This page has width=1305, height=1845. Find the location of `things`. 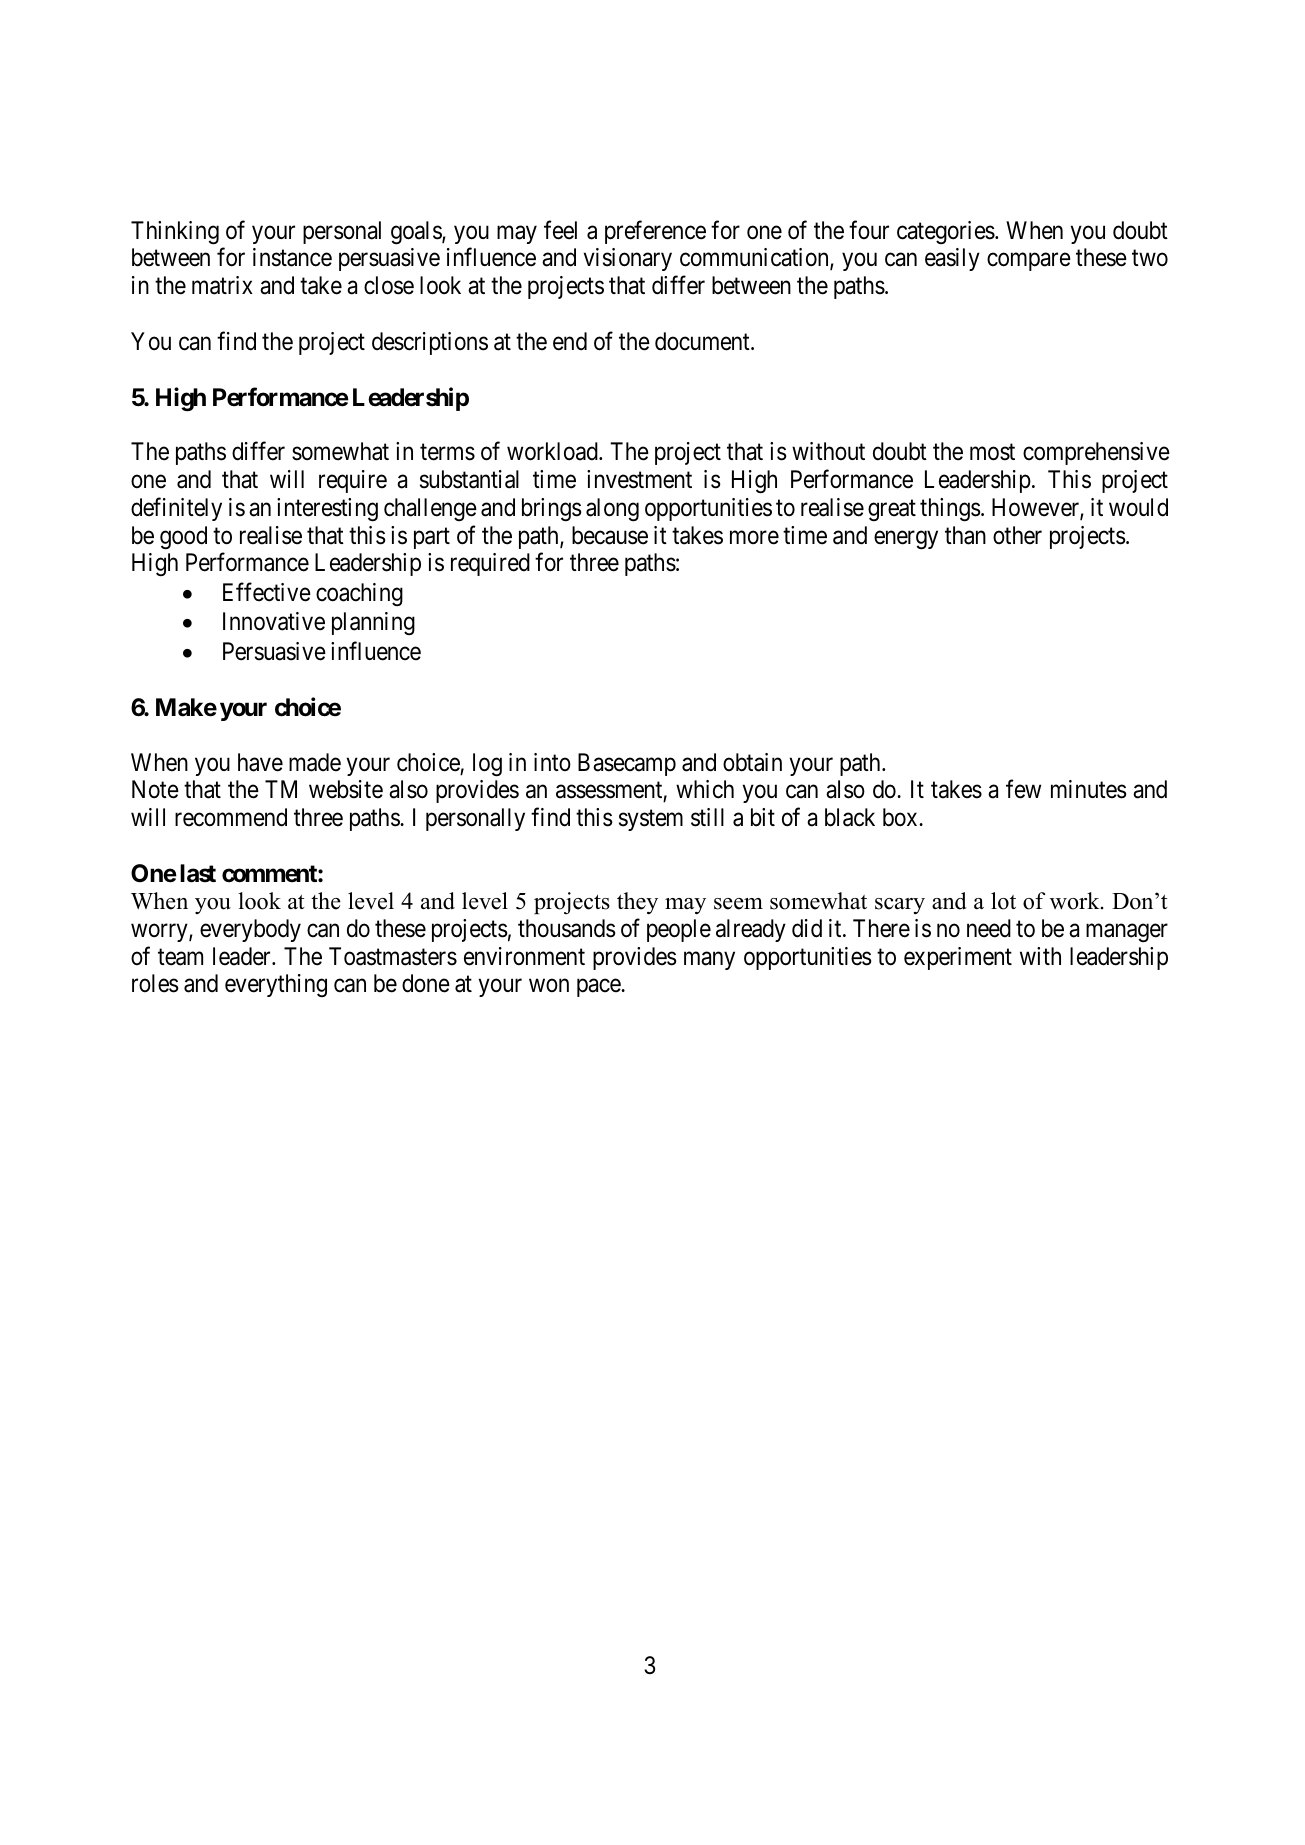

things is located at coordinates (950, 510).
